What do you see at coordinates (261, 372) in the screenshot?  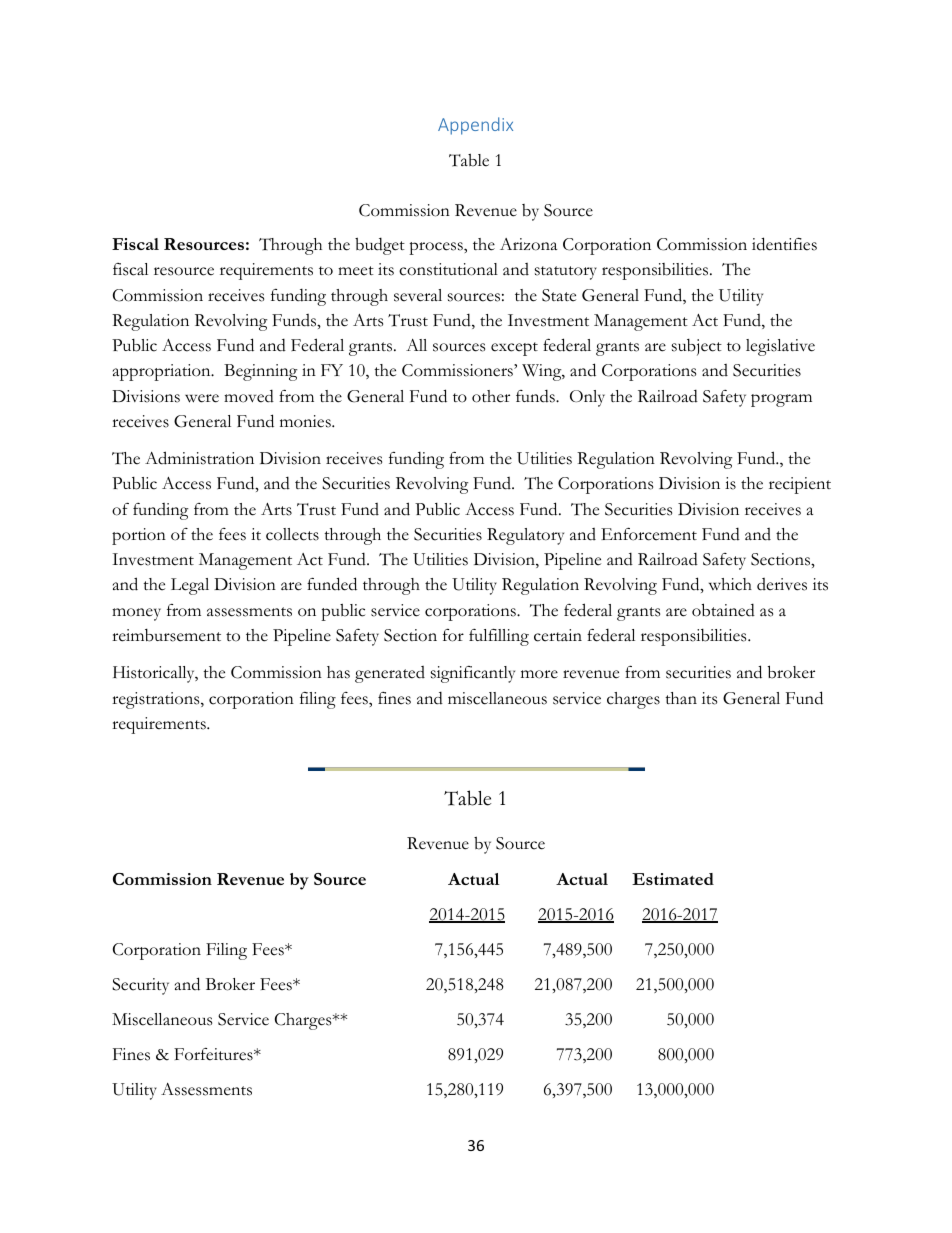 I see `Beginning` at bounding box center [261, 372].
